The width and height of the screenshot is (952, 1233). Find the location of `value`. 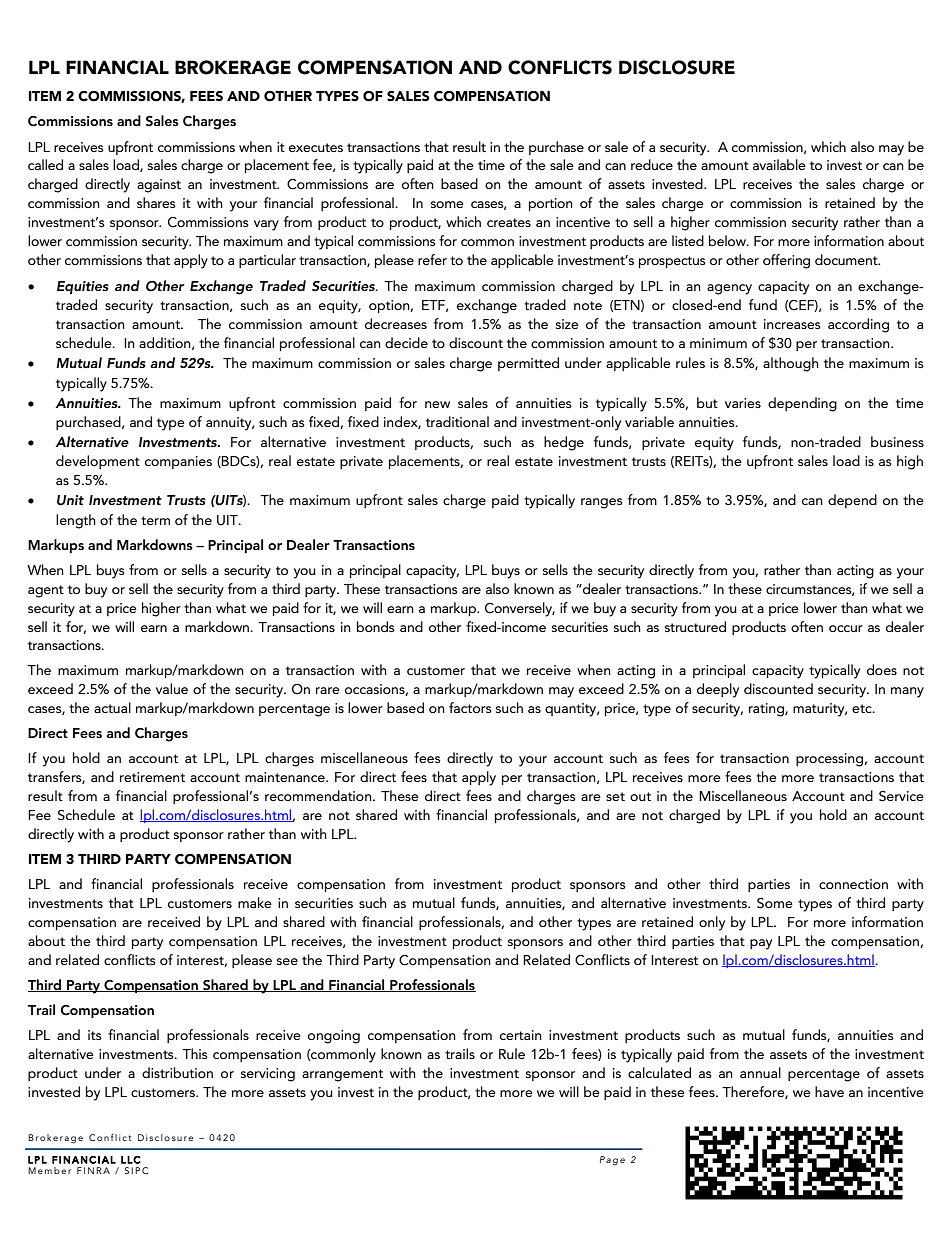

value is located at coordinates (172, 688).
